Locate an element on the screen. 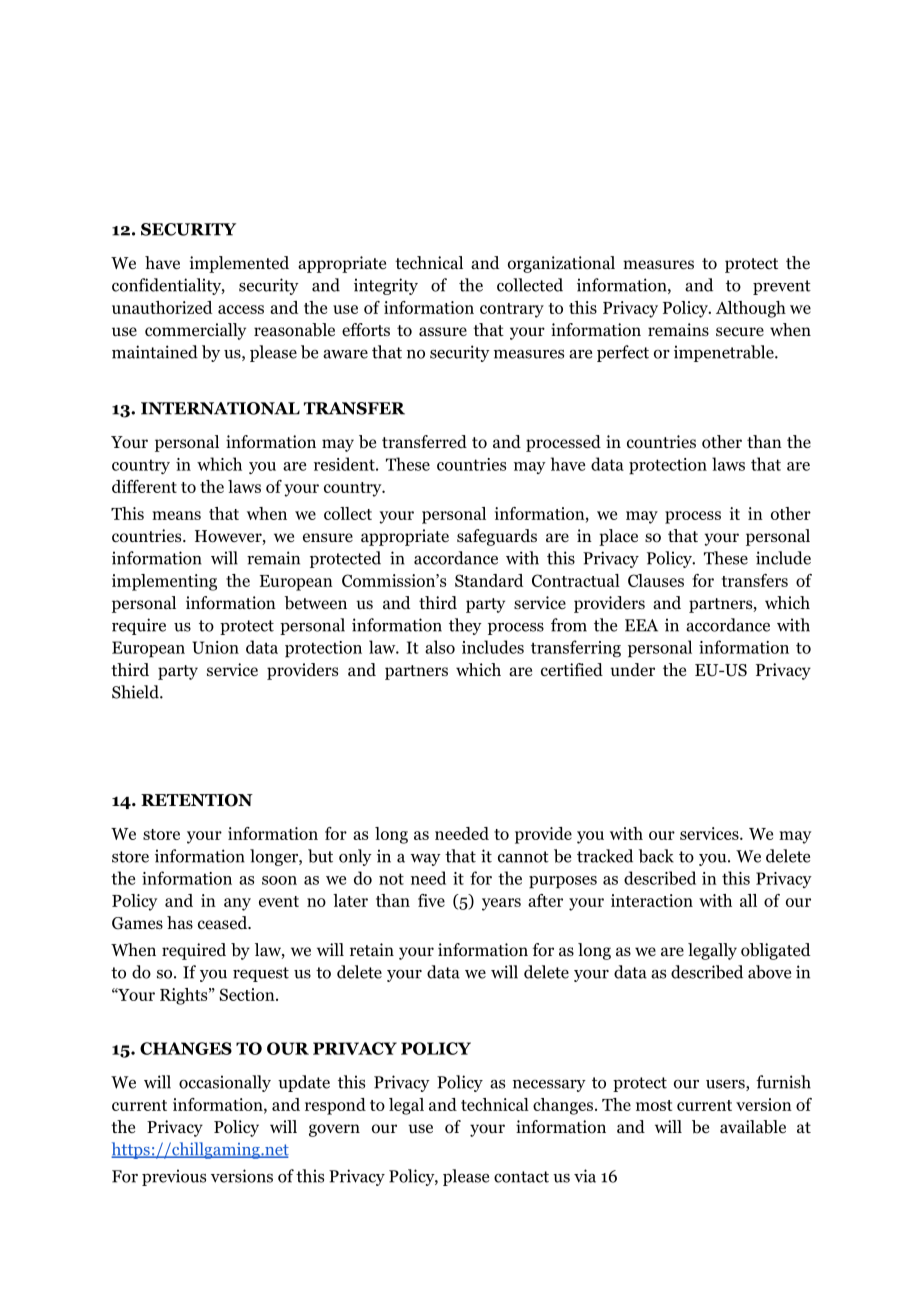 Image resolution: width=924 pixels, height=1307 pixels. Although is located at coordinates (751, 309).
